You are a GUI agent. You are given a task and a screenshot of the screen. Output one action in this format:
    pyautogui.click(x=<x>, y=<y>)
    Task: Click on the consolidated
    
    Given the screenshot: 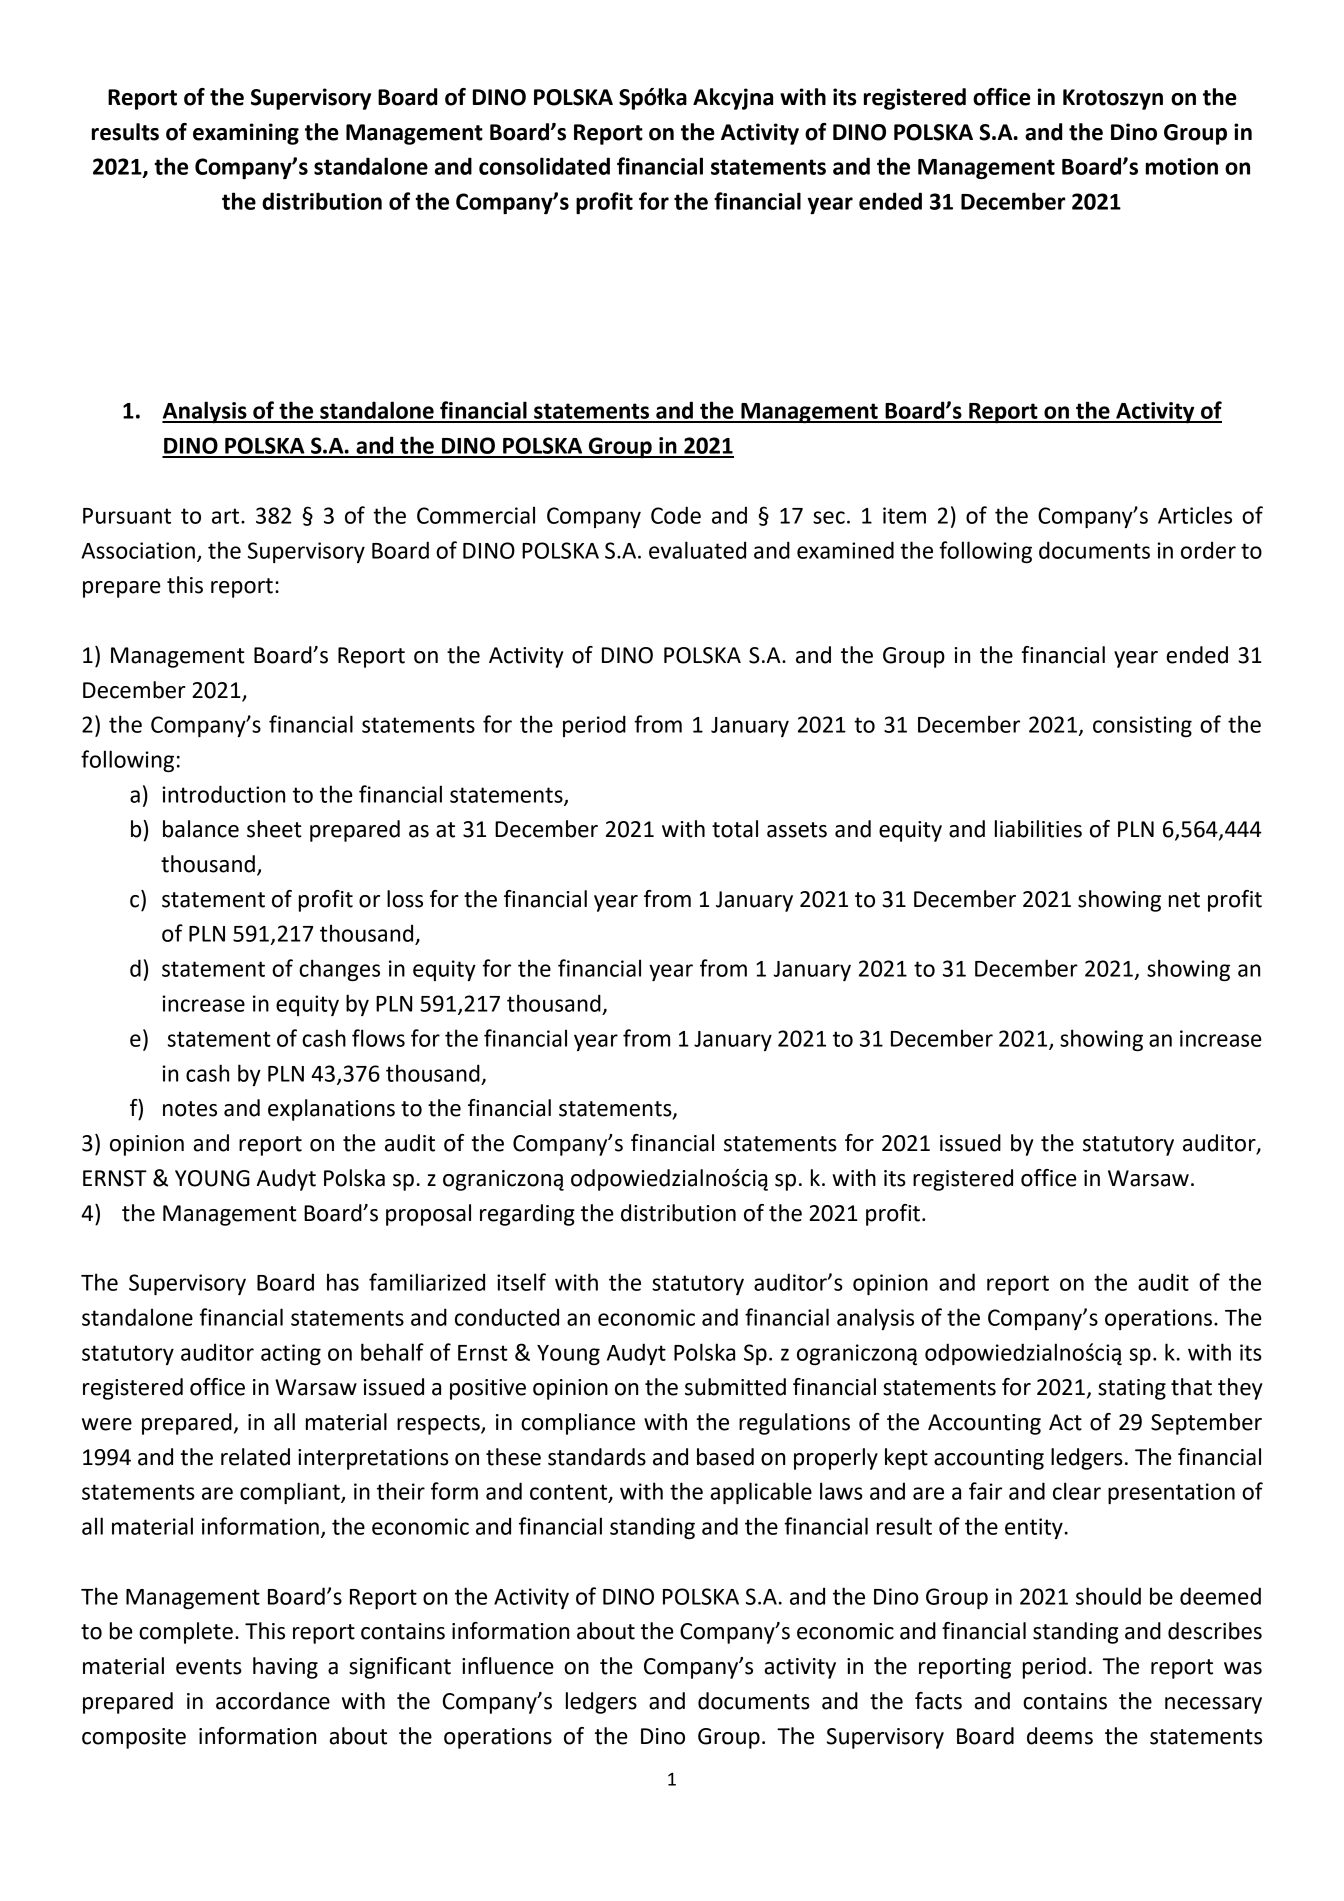 What is the action you would take?
    pyautogui.click(x=544, y=166)
